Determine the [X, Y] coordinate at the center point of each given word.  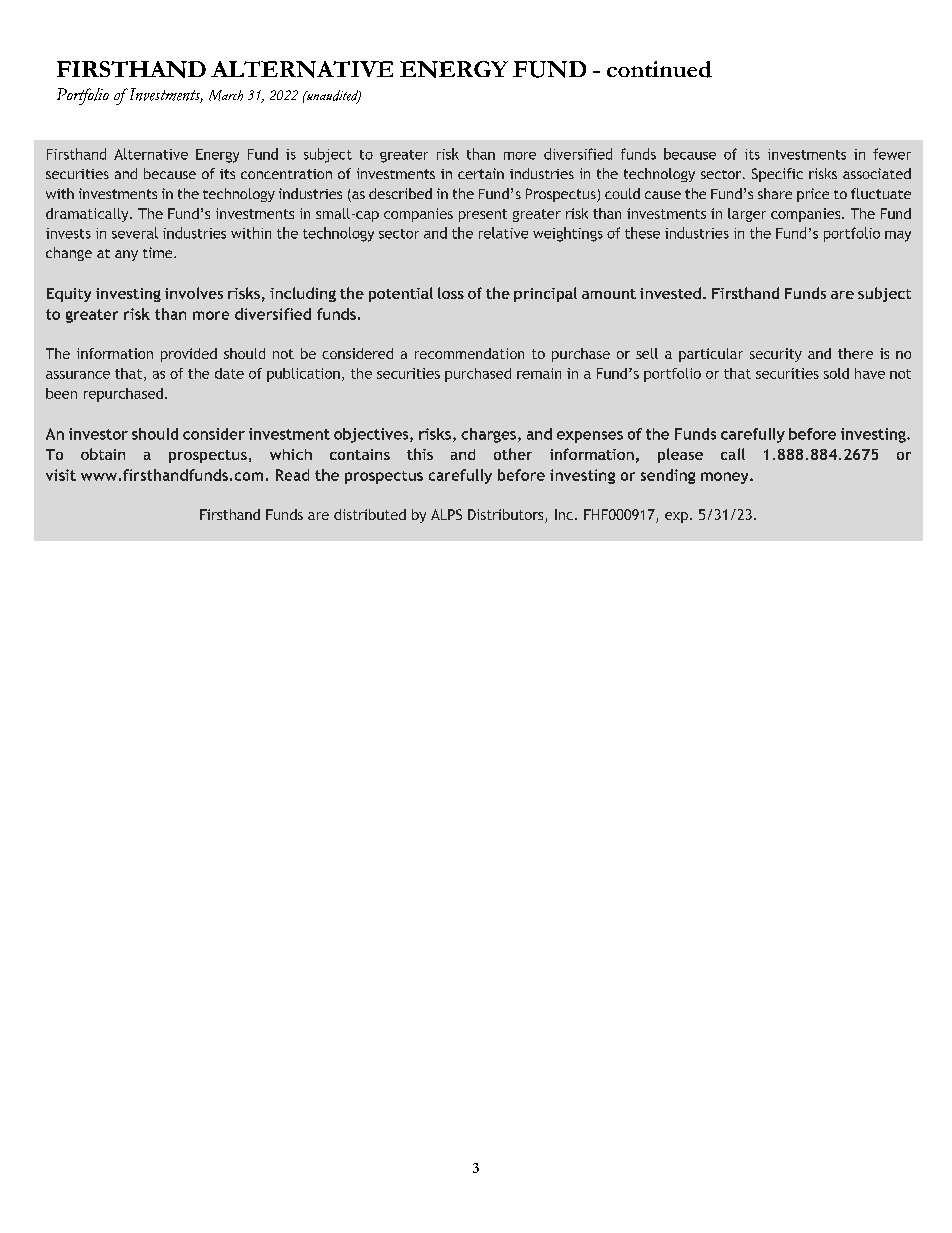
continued [659, 69]
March [226, 95]
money [726, 478]
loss [451, 293]
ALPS [446, 514]
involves [194, 293]
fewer [892, 154]
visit [61, 475]
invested [670, 293]
